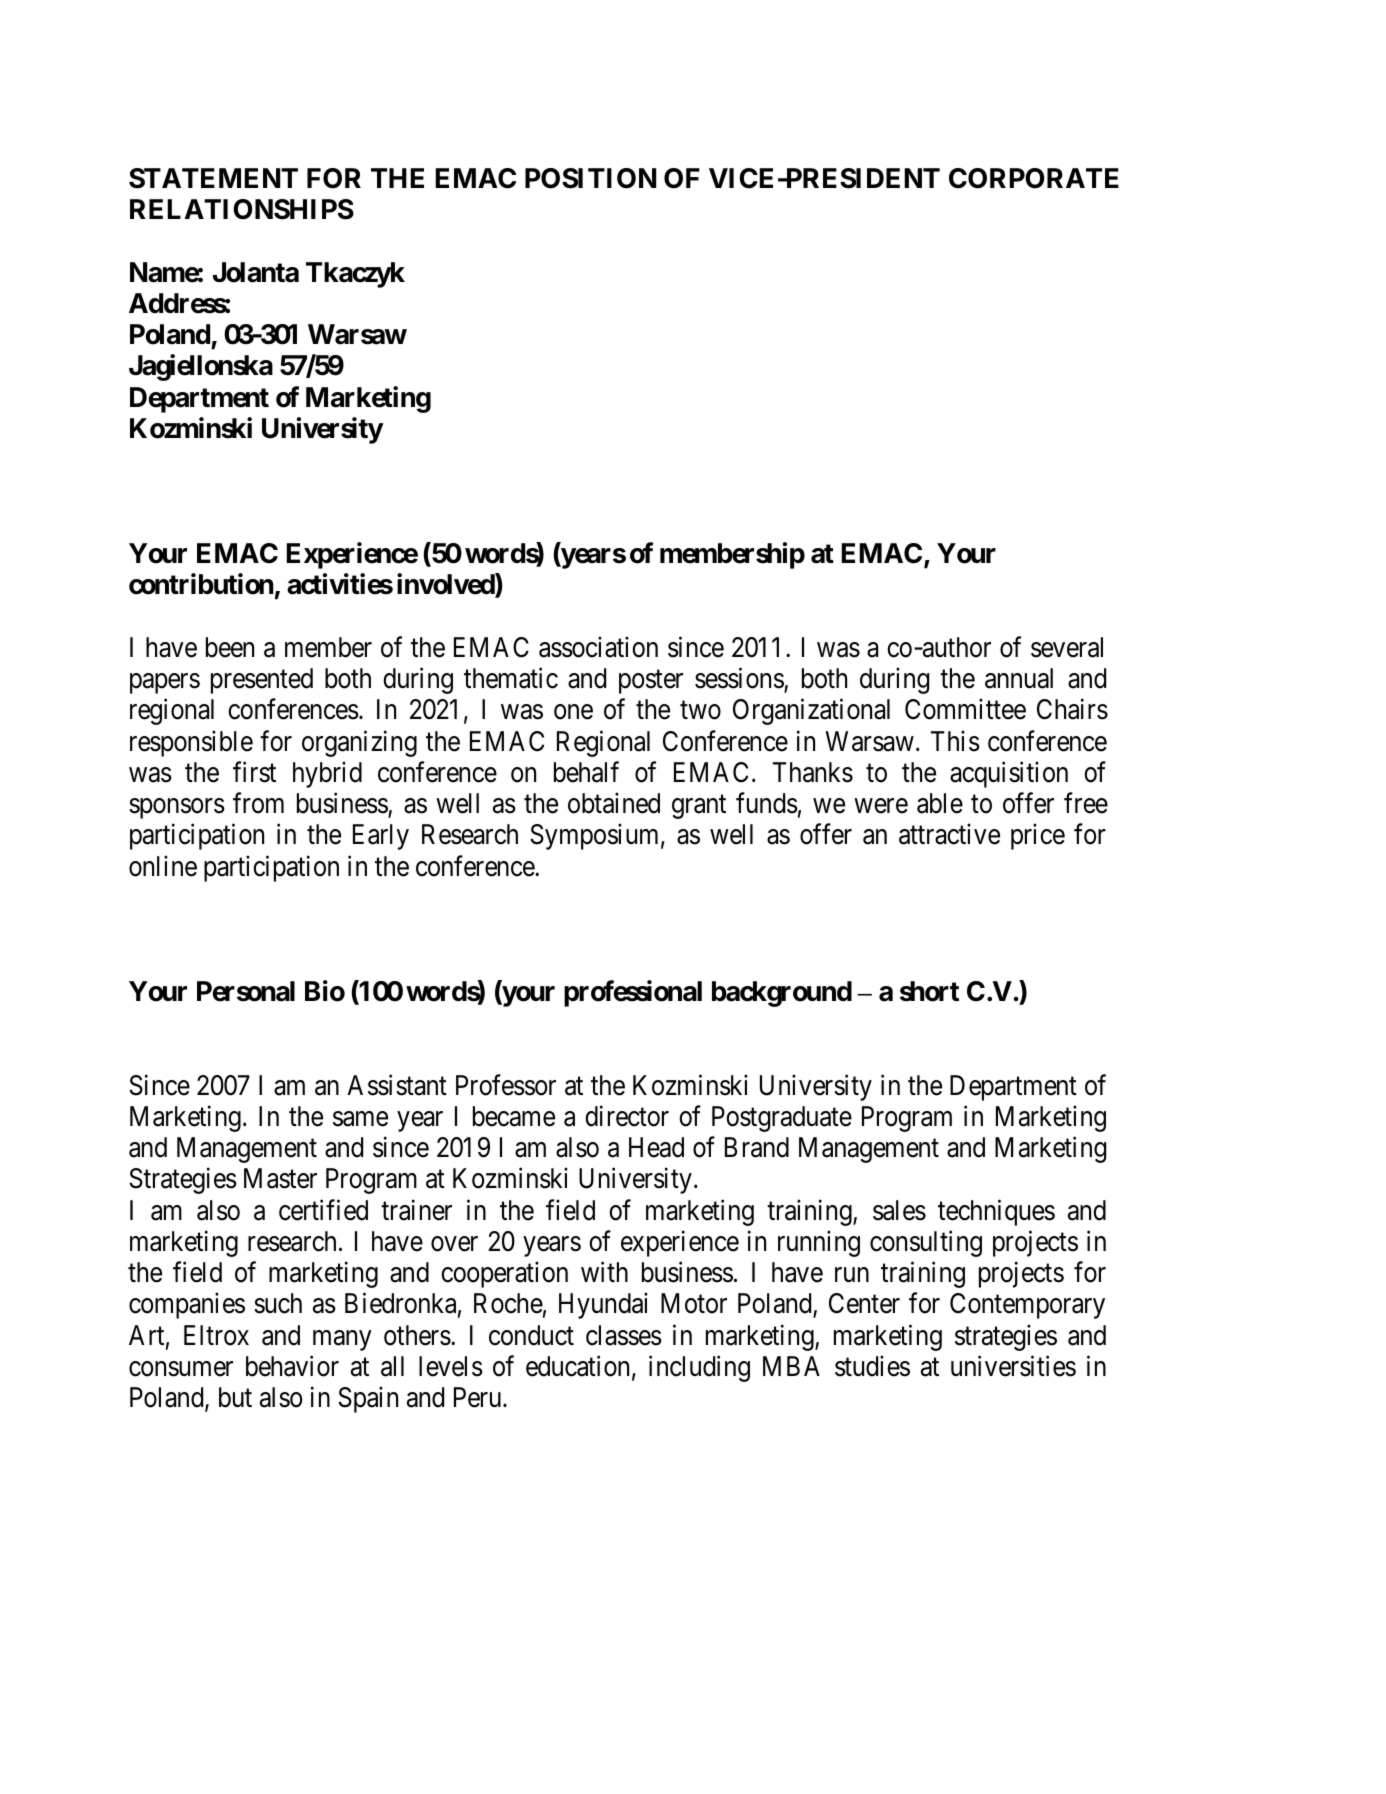 The image size is (1386, 1794). What do you see at coordinates (292, 1366) in the image?
I see `behavior` at bounding box center [292, 1366].
